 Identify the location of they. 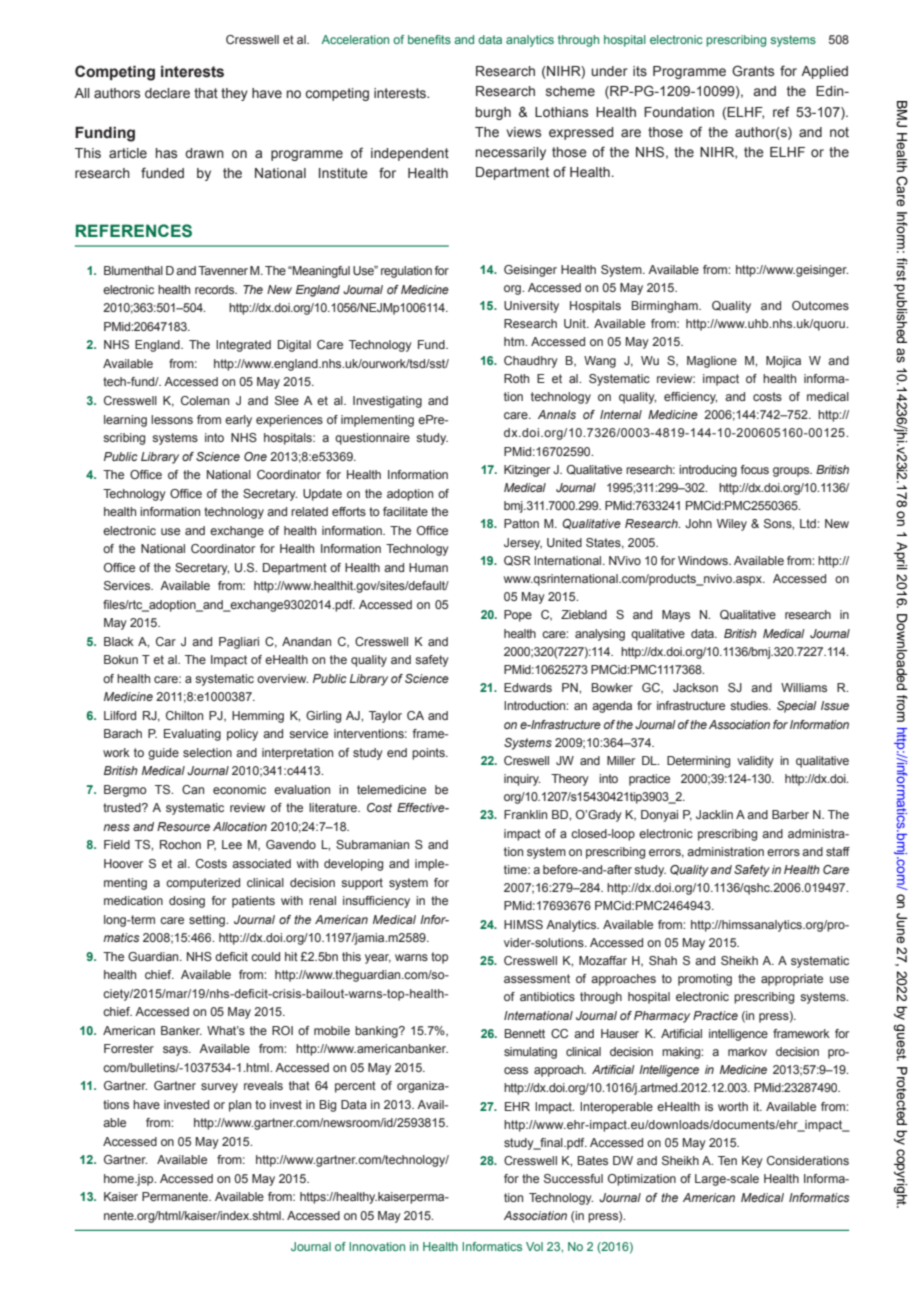
(234, 94).
